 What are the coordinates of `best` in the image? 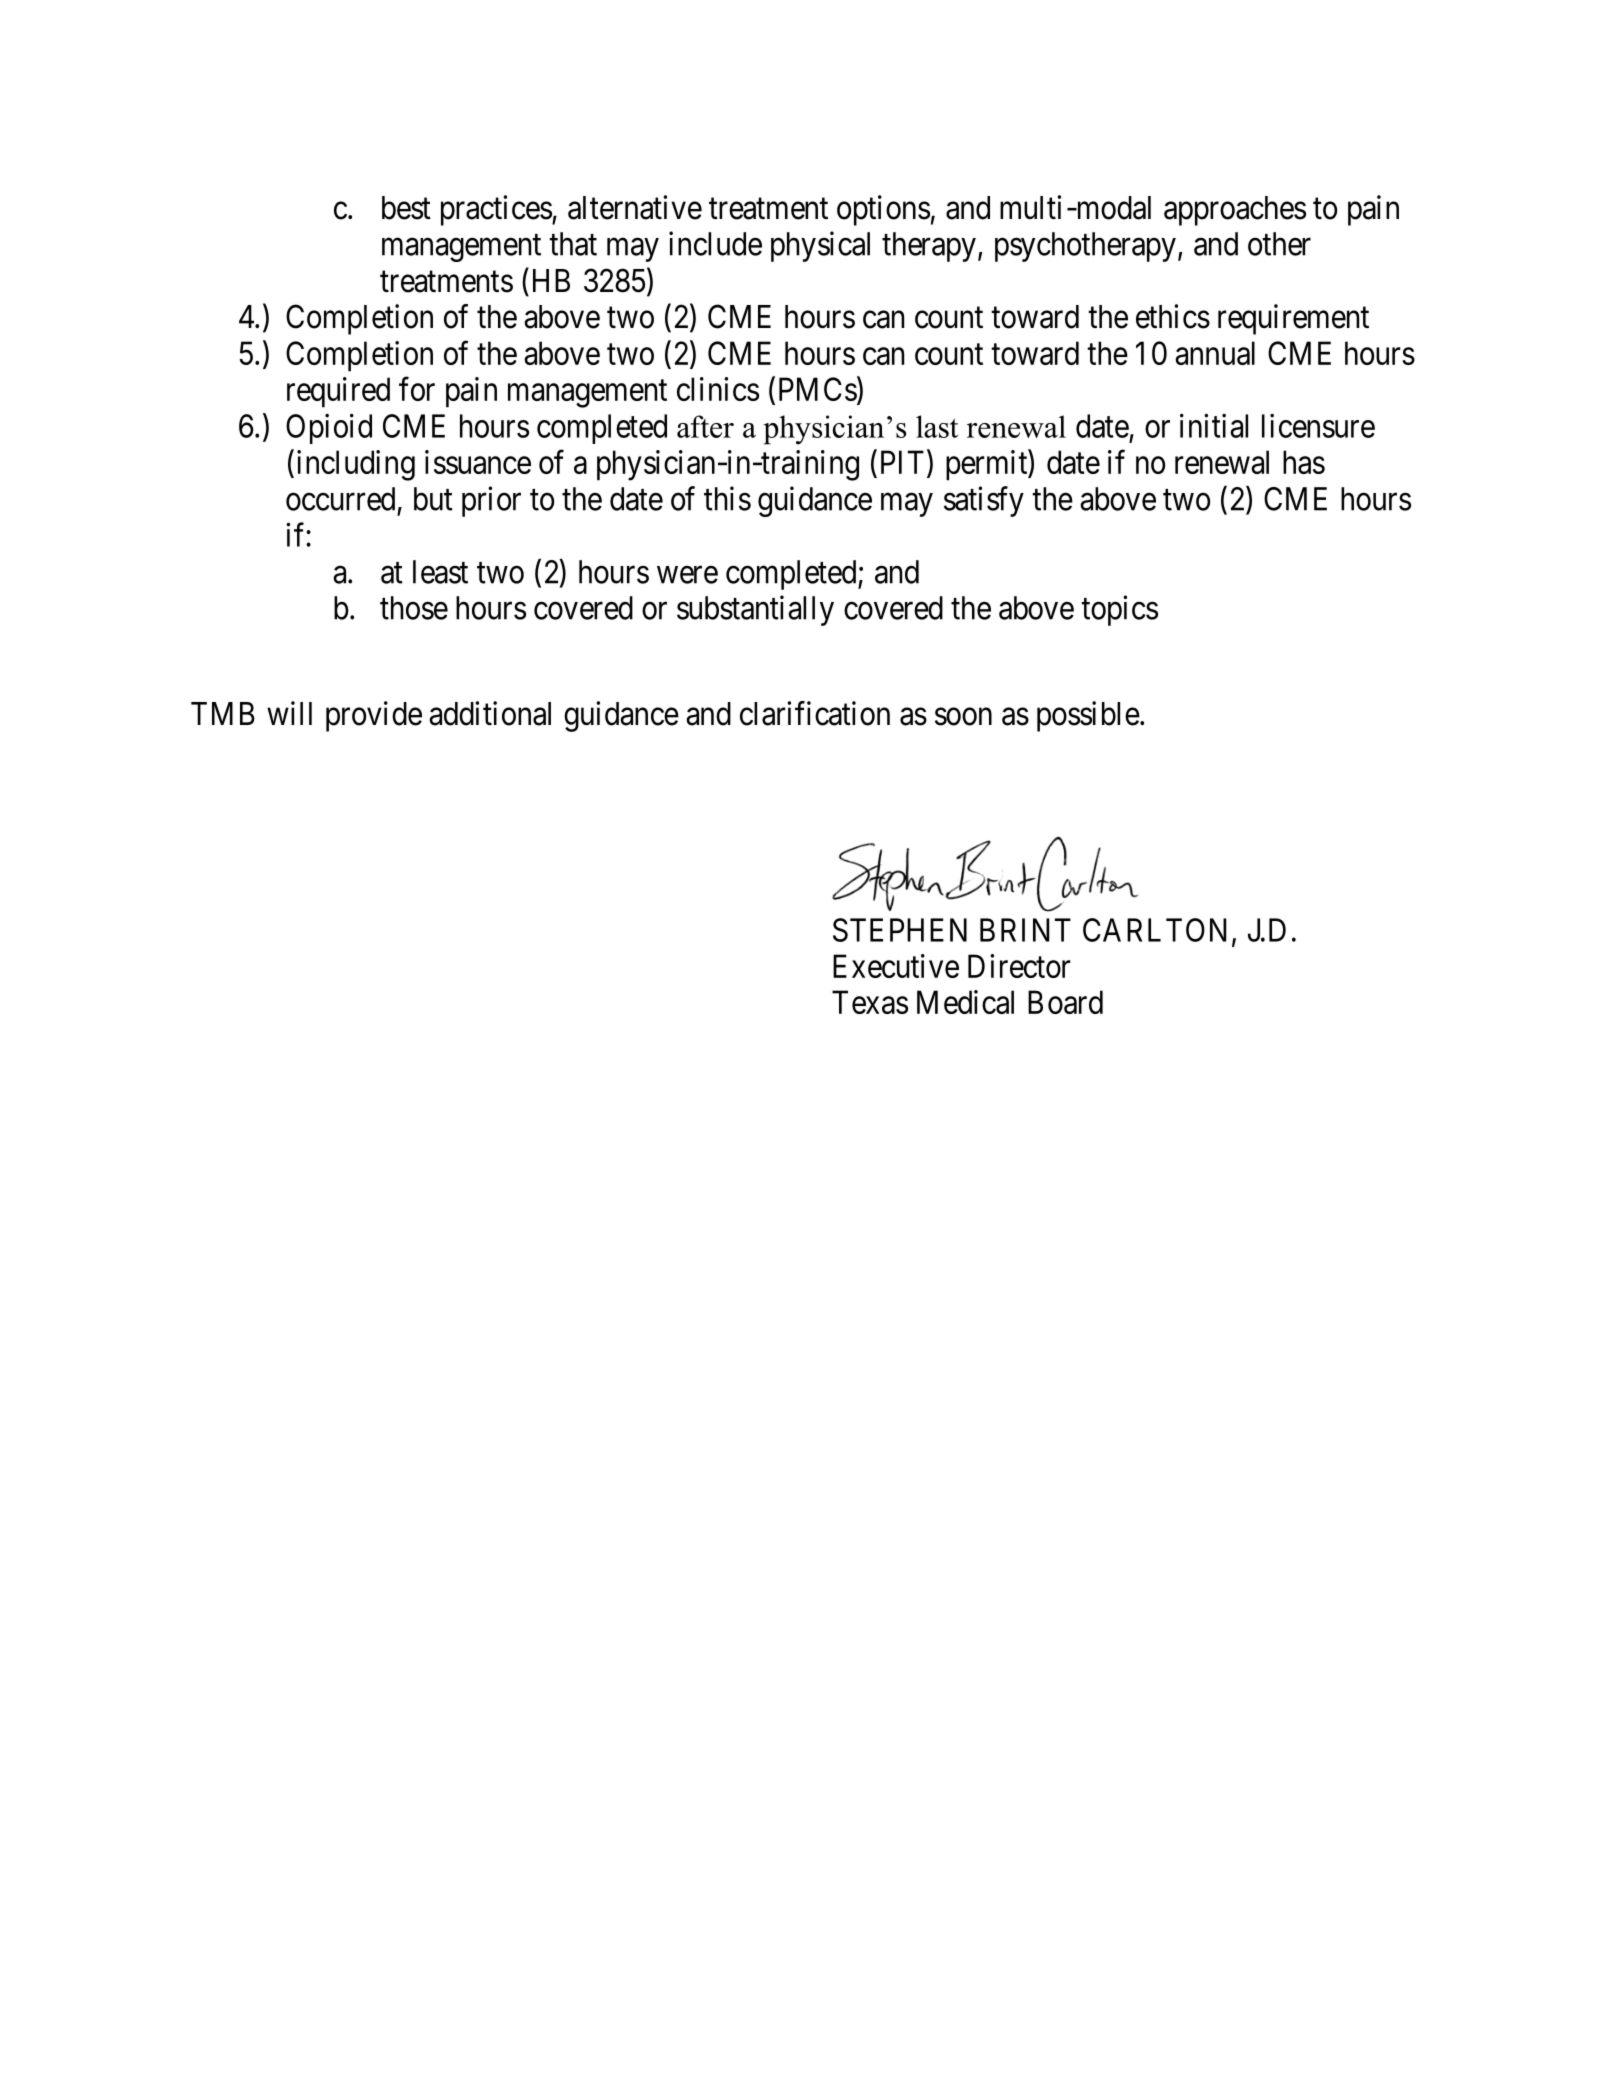 It's located at (406, 208).
